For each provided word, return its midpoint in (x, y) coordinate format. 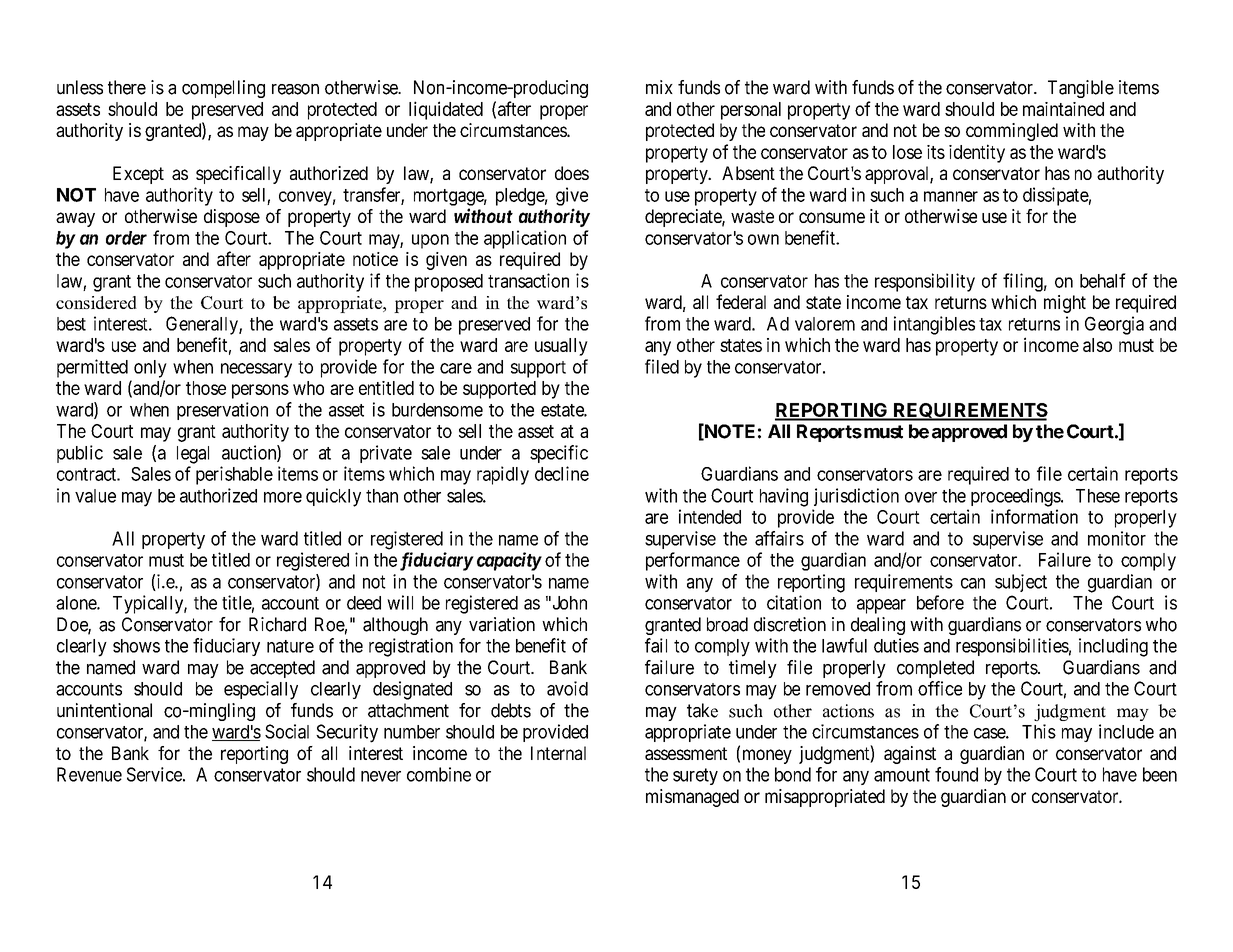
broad (727, 624)
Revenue (89, 774)
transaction (528, 280)
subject (1021, 583)
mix (659, 87)
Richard (277, 624)
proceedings (1016, 497)
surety (695, 776)
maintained (1063, 109)
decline (562, 473)
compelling (223, 89)
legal (193, 455)
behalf (1103, 280)
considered (96, 302)
